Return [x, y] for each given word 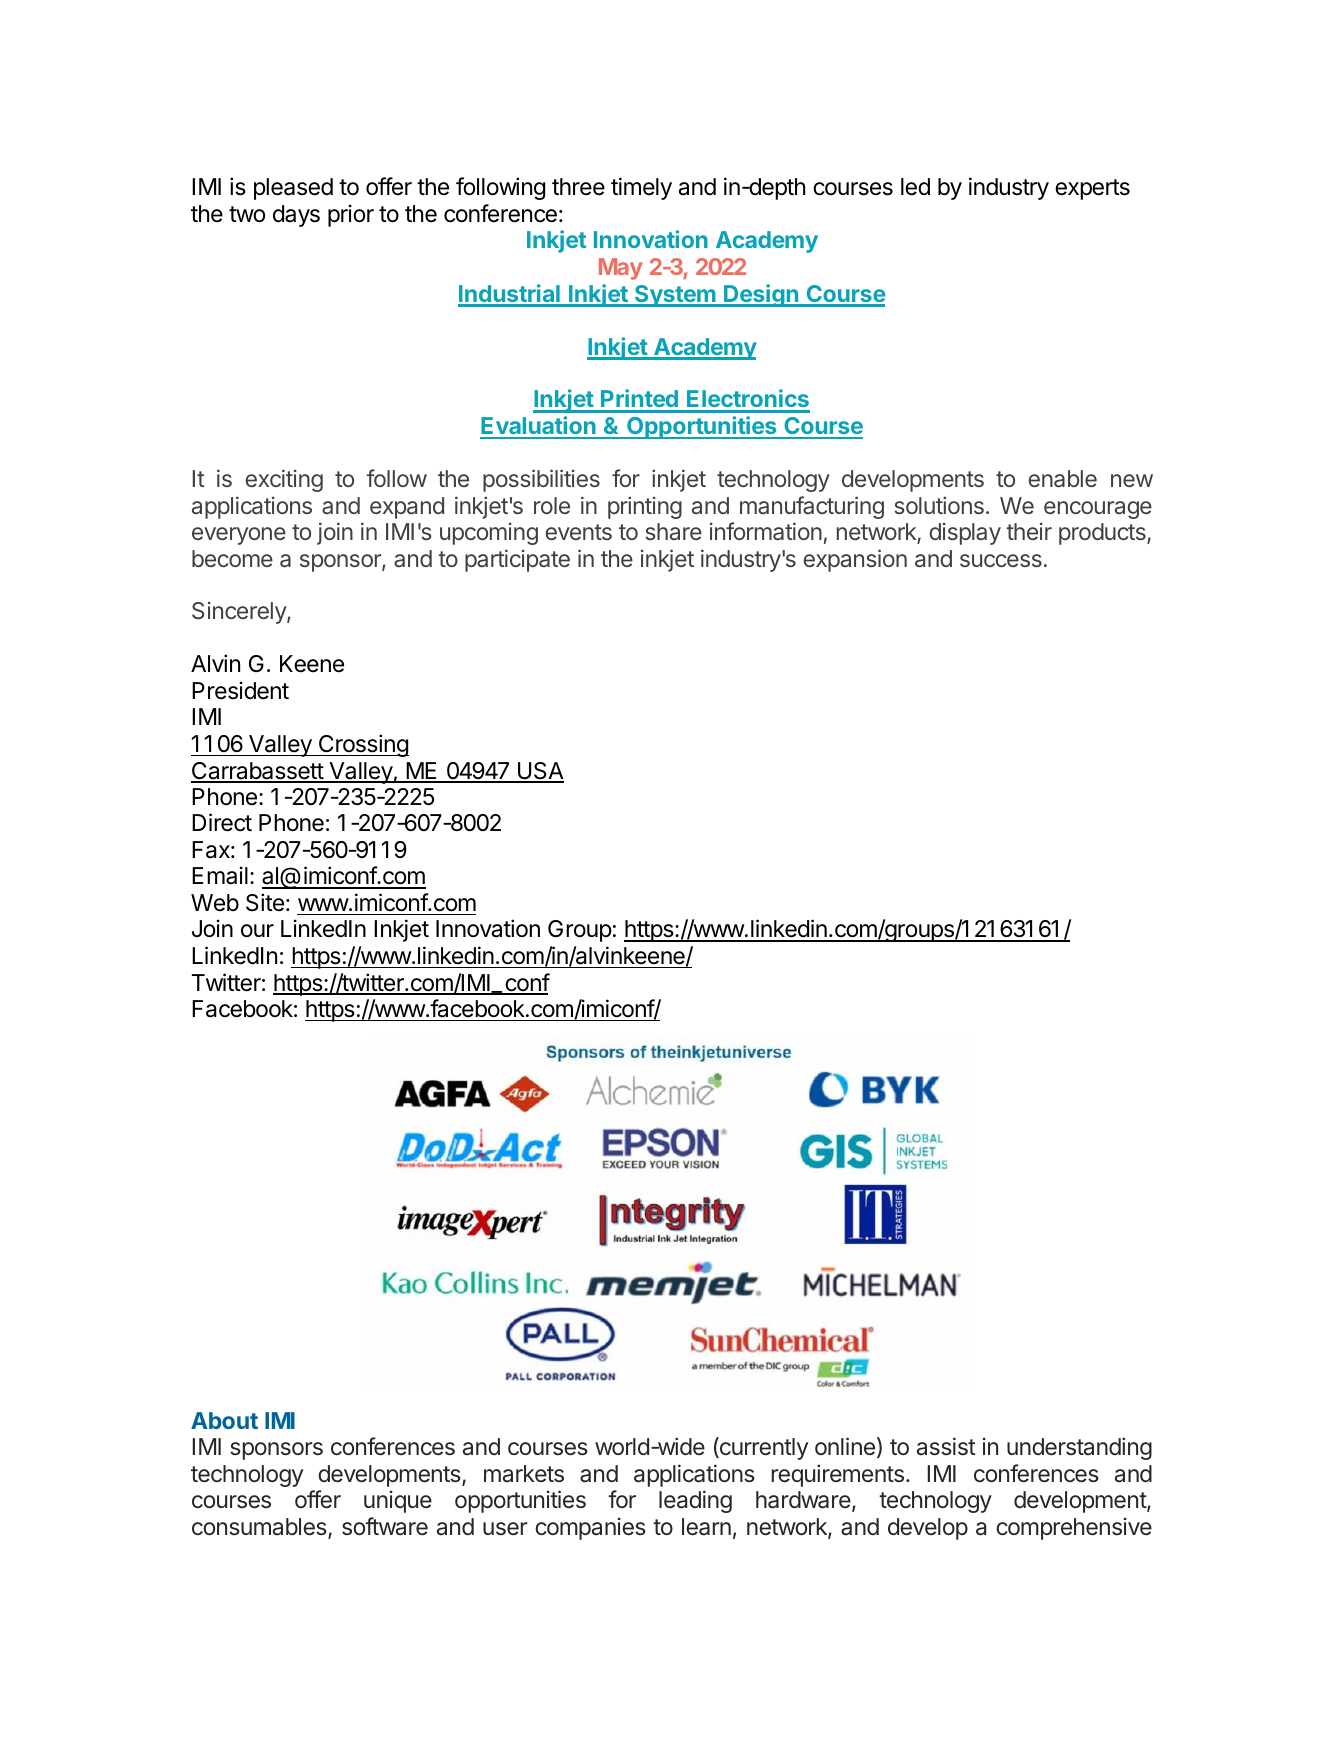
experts [1092, 189]
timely [641, 188]
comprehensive [1074, 1528]
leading [695, 1501]
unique [398, 1501]
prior [351, 215]
